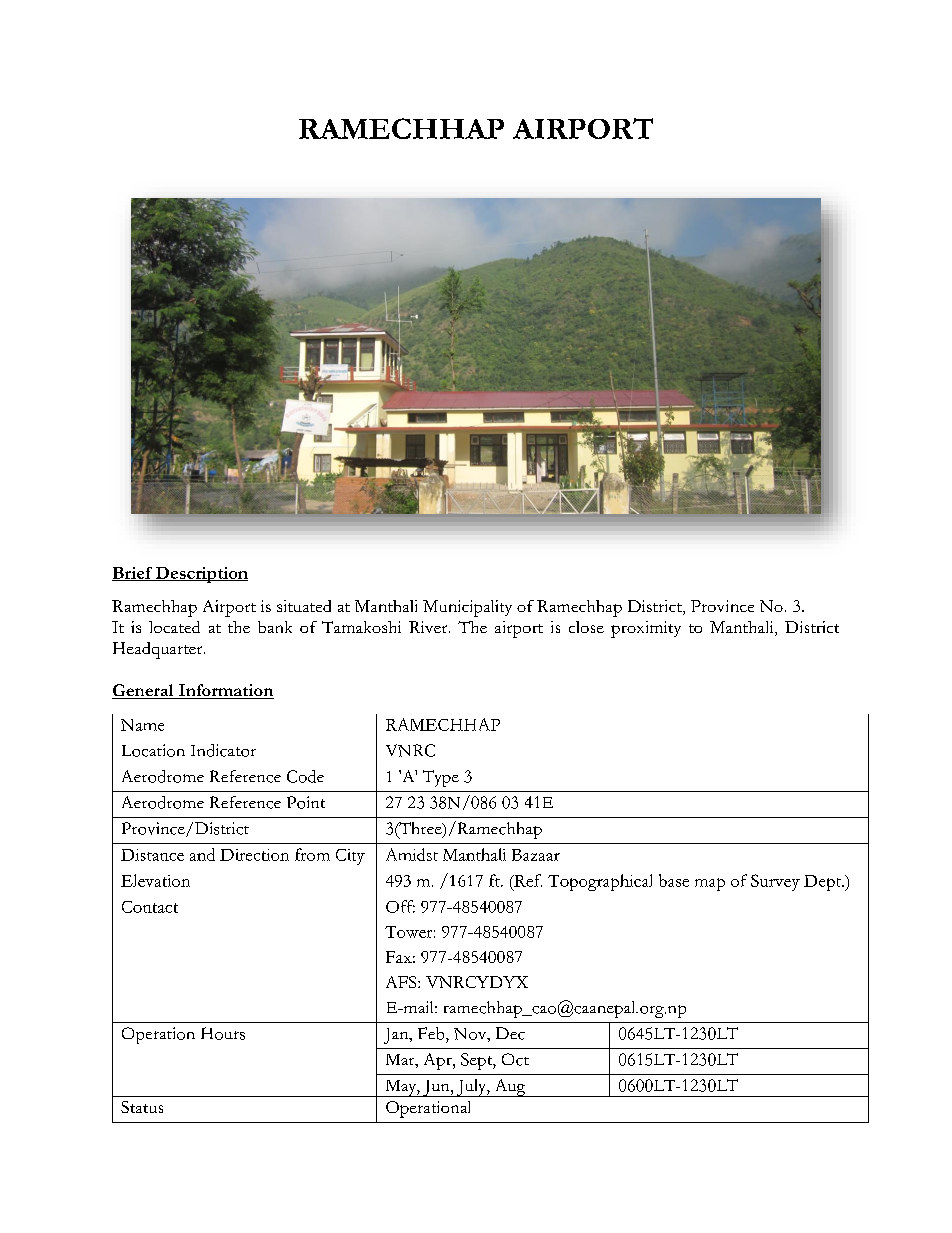  Describe the element at coordinates (467, 608) in the image. I see `Municipality` at that location.
